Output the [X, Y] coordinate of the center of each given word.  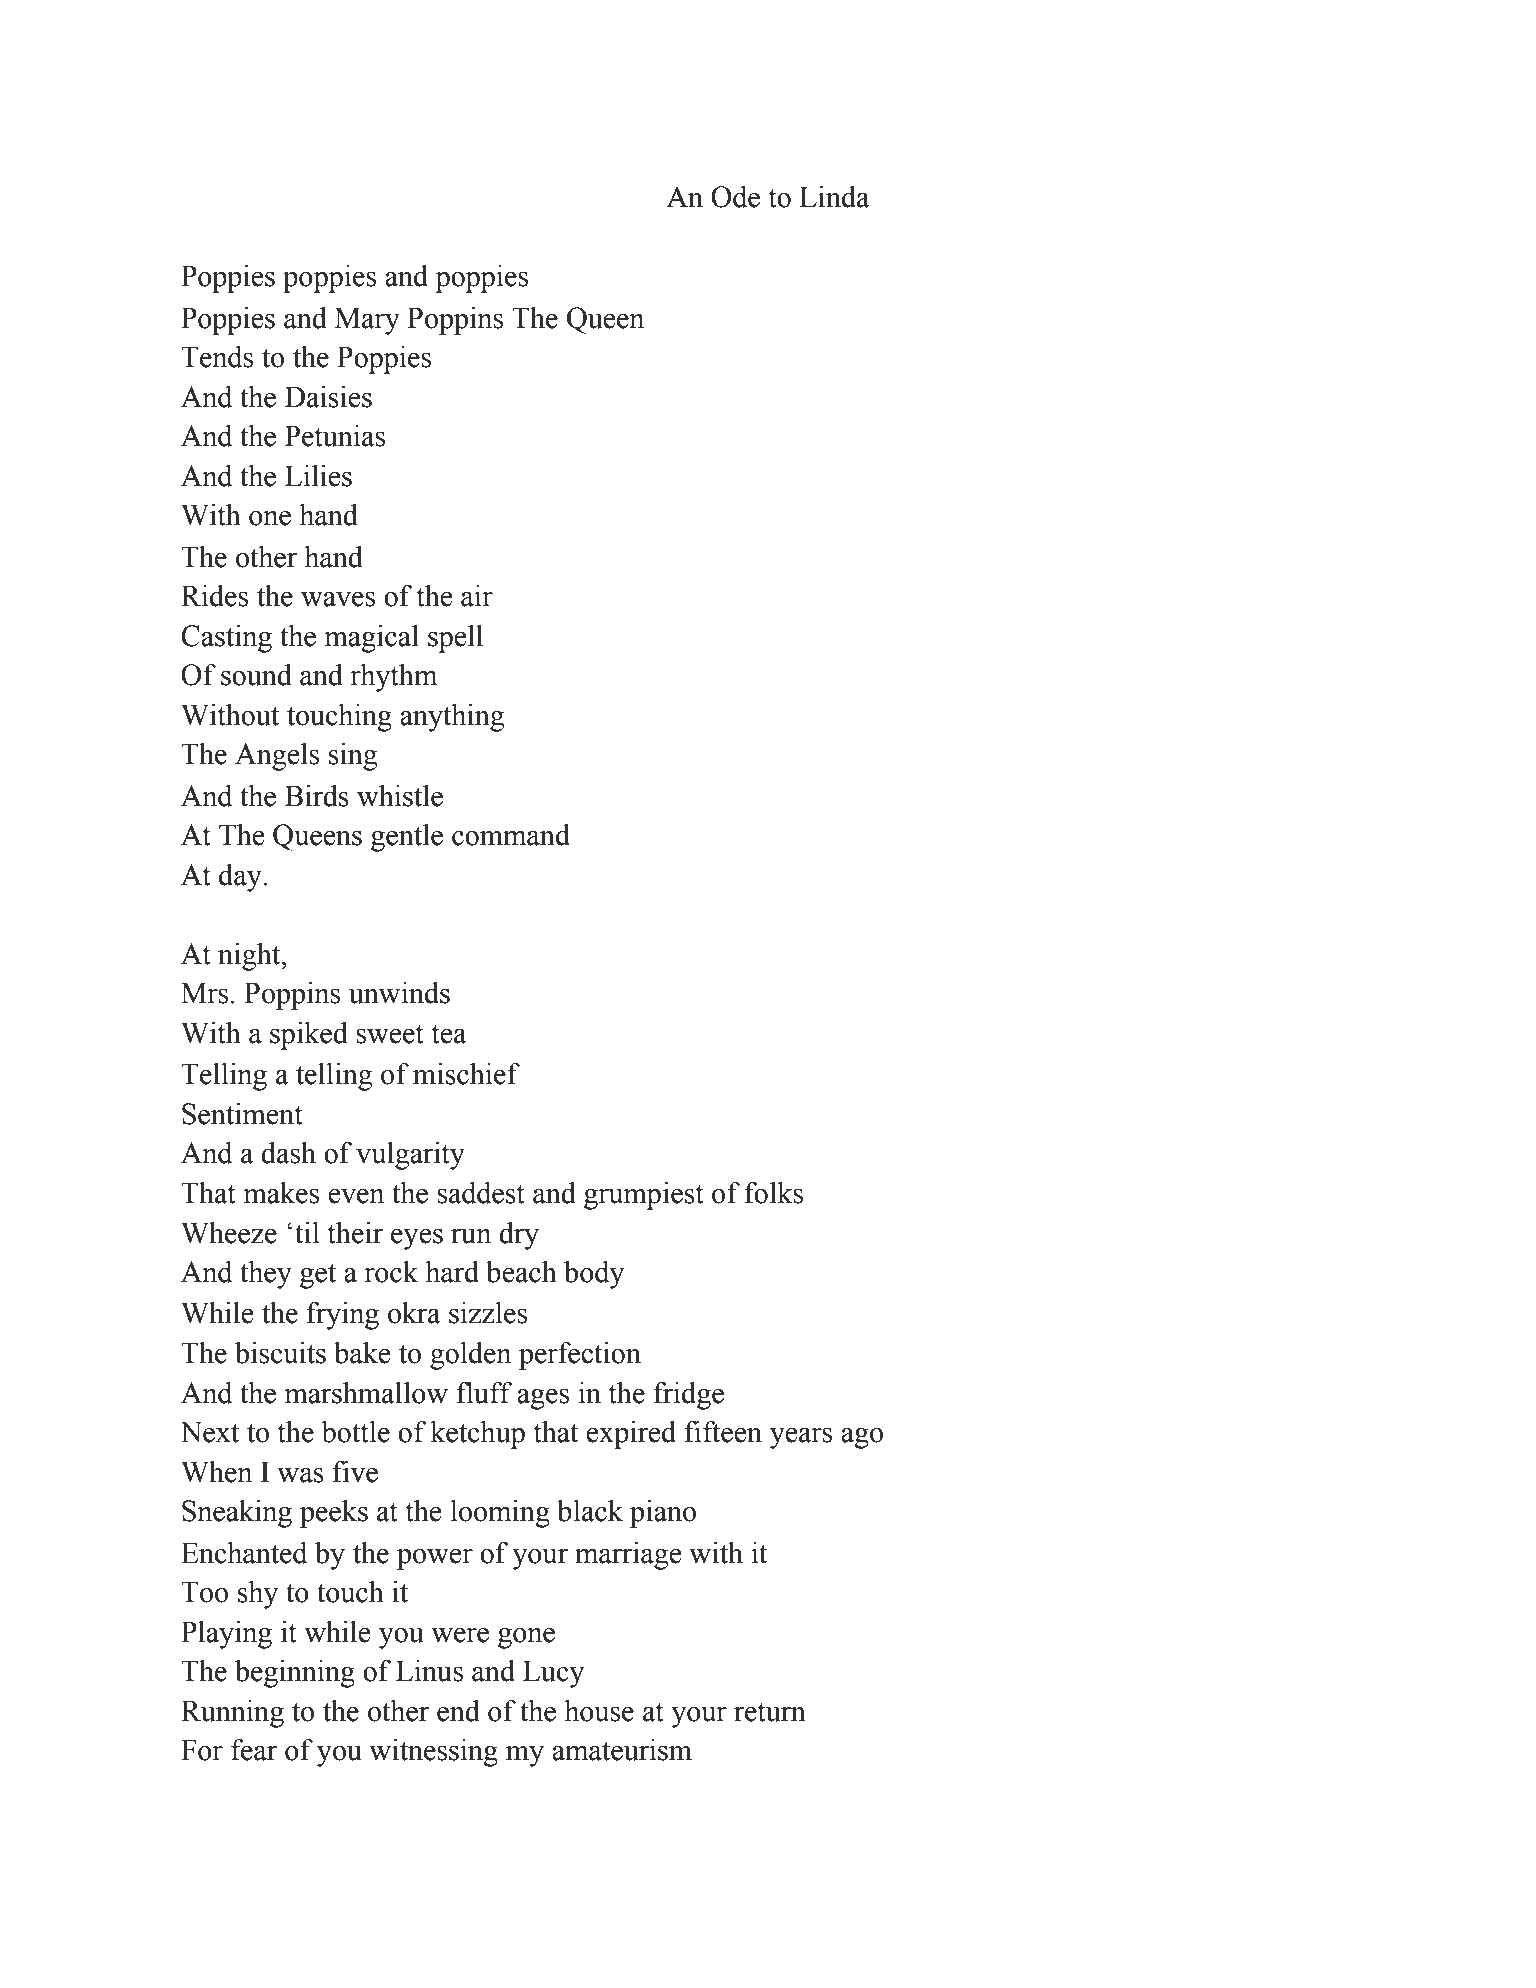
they [266, 1275]
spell [455, 639]
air [477, 596]
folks [774, 1193]
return [770, 1712]
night [250, 957]
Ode [735, 197]
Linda [834, 197]
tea [449, 1034]
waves [338, 599]
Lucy [553, 1674]
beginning [295, 1674]
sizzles [488, 1313]
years [801, 1438]
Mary [367, 321]
